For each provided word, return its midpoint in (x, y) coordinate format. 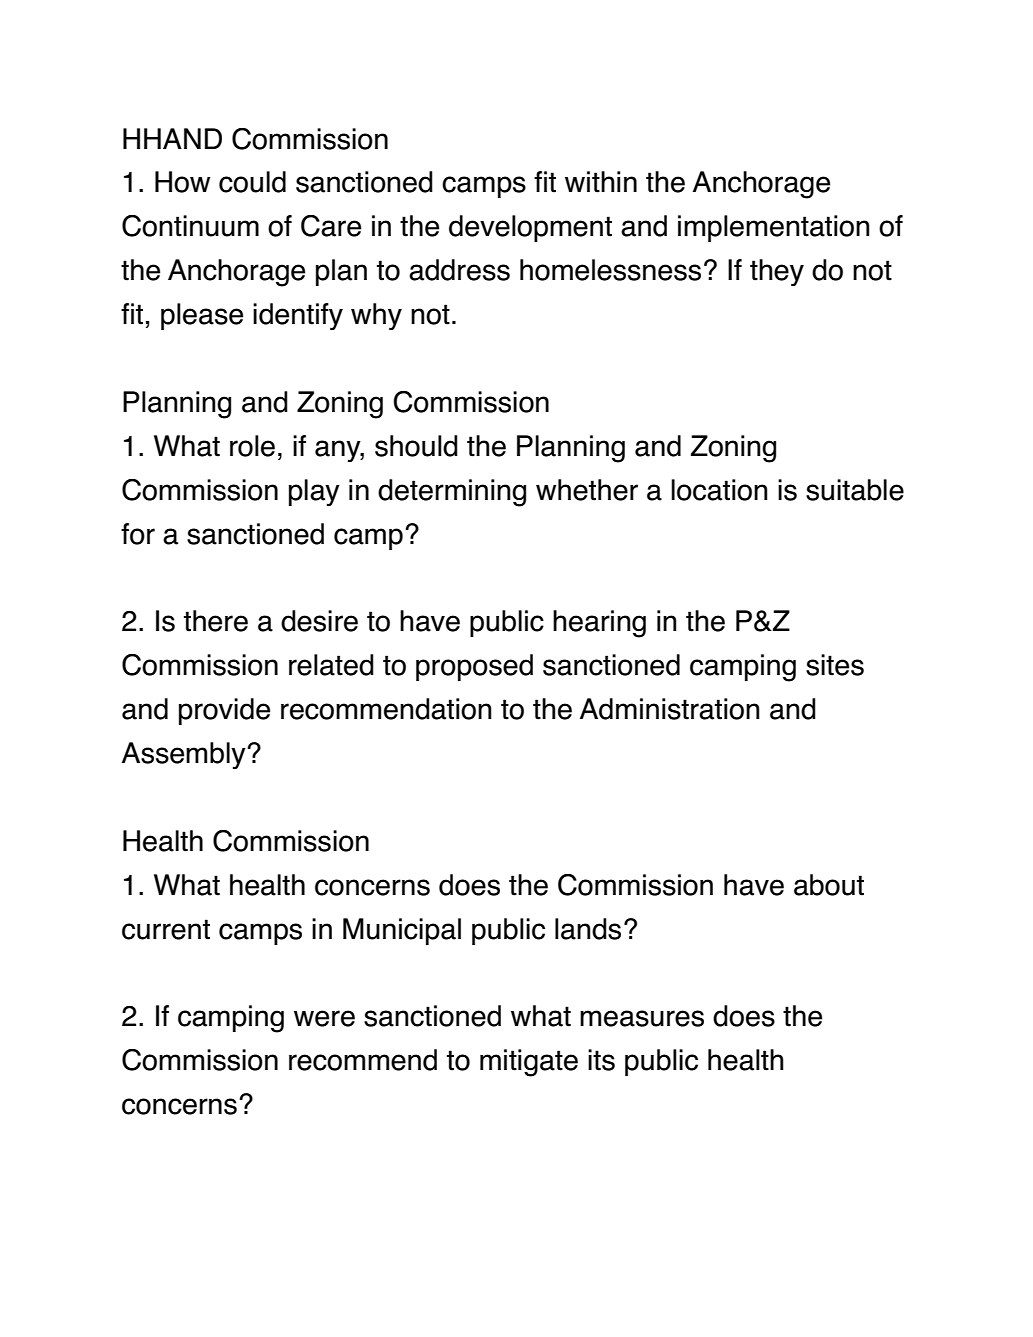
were (324, 1018)
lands (588, 929)
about (829, 885)
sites (835, 665)
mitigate (529, 1063)
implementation (774, 228)
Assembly (185, 755)
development (530, 228)
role (252, 446)
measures (642, 1018)
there (216, 621)
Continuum (190, 226)
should (416, 446)
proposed (474, 667)
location (719, 490)
